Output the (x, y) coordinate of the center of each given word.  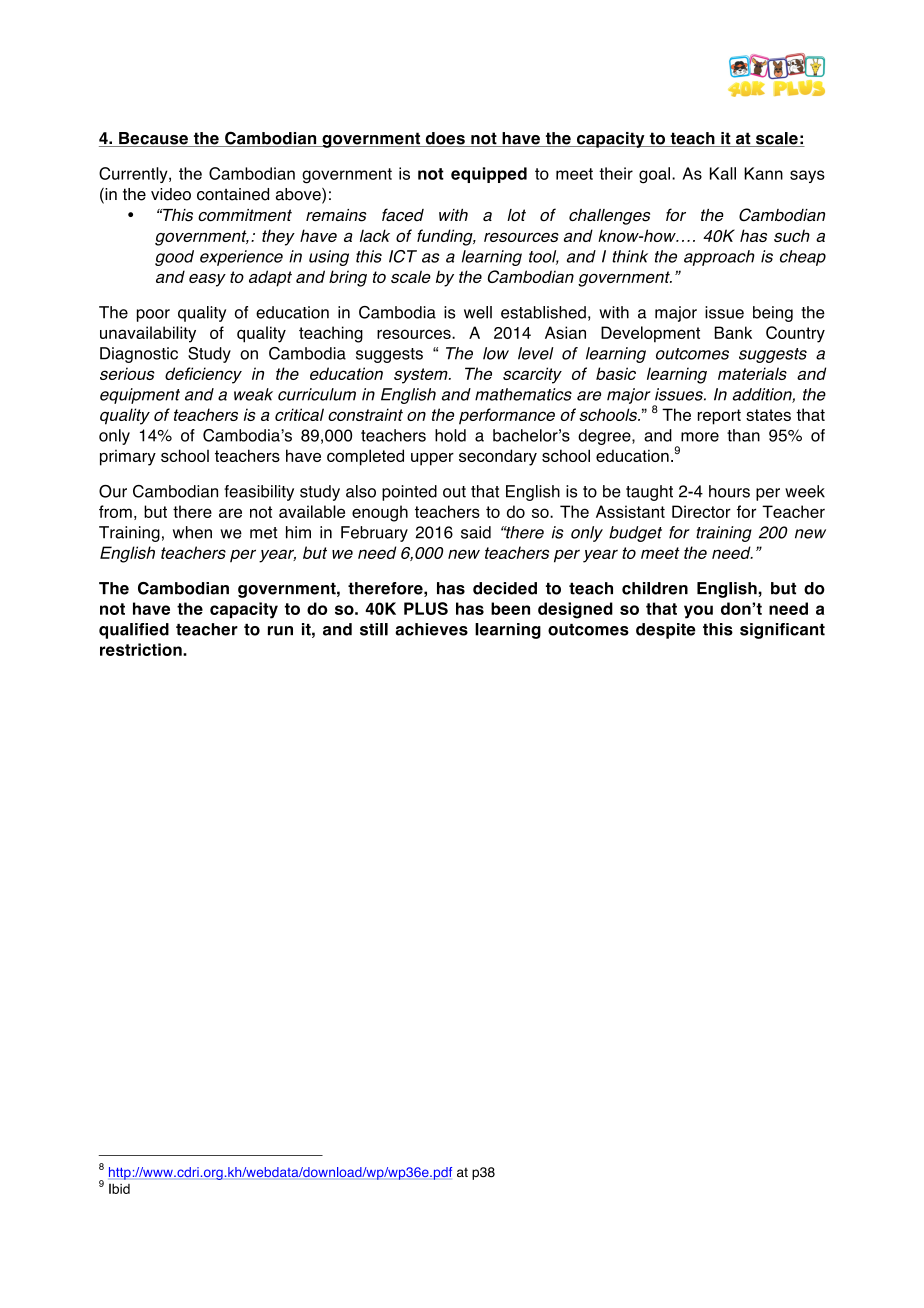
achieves (431, 629)
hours (729, 491)
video (171, 194)
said (476, 532)
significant (782, 631)
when (192, 532)
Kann (763, 173)
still (374, 629)
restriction (142, 649)
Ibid (119, 1189)
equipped (489, 175)
